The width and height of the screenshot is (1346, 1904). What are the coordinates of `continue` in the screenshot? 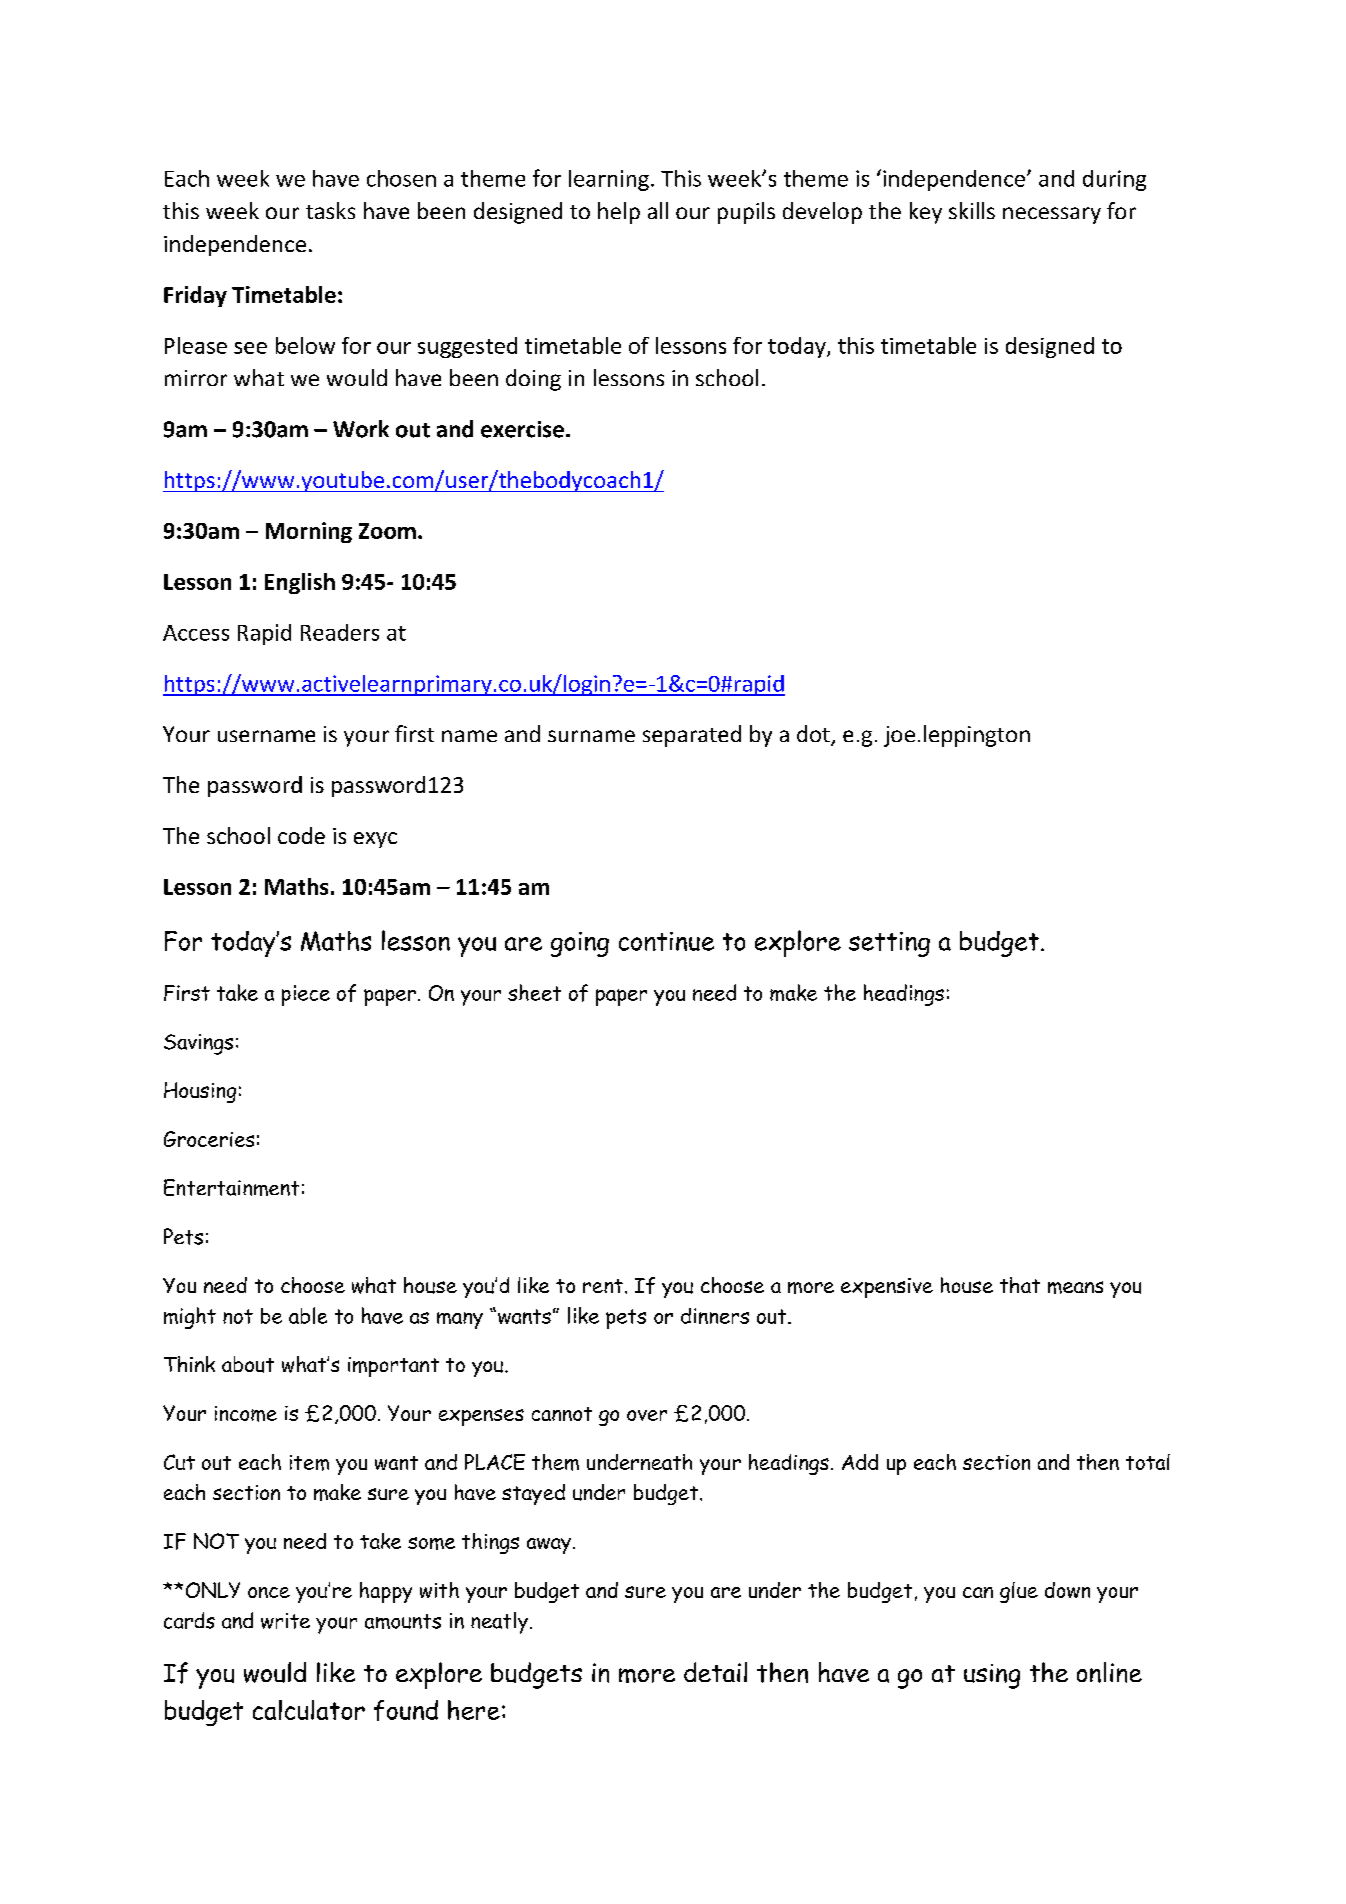 It's located at (666, 941).
